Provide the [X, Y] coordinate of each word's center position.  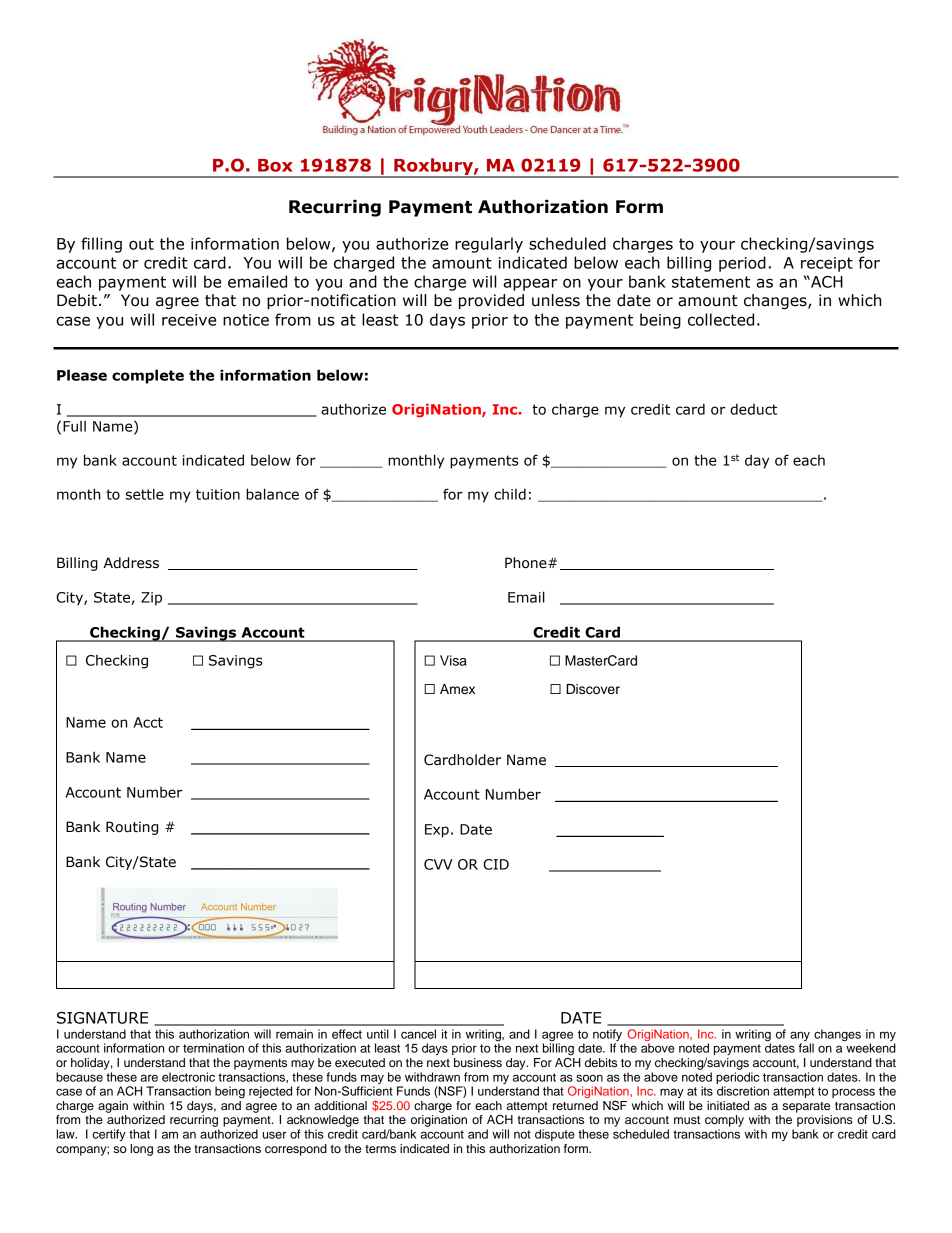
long [142, 1150]
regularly [489, 245]
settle [145, 494]
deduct [753, 409]
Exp [437, 831]
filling [101, 245]
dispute [555, 1135]
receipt [827, 264]
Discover [593, 689]
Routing [132, 828]
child [510, 494]
